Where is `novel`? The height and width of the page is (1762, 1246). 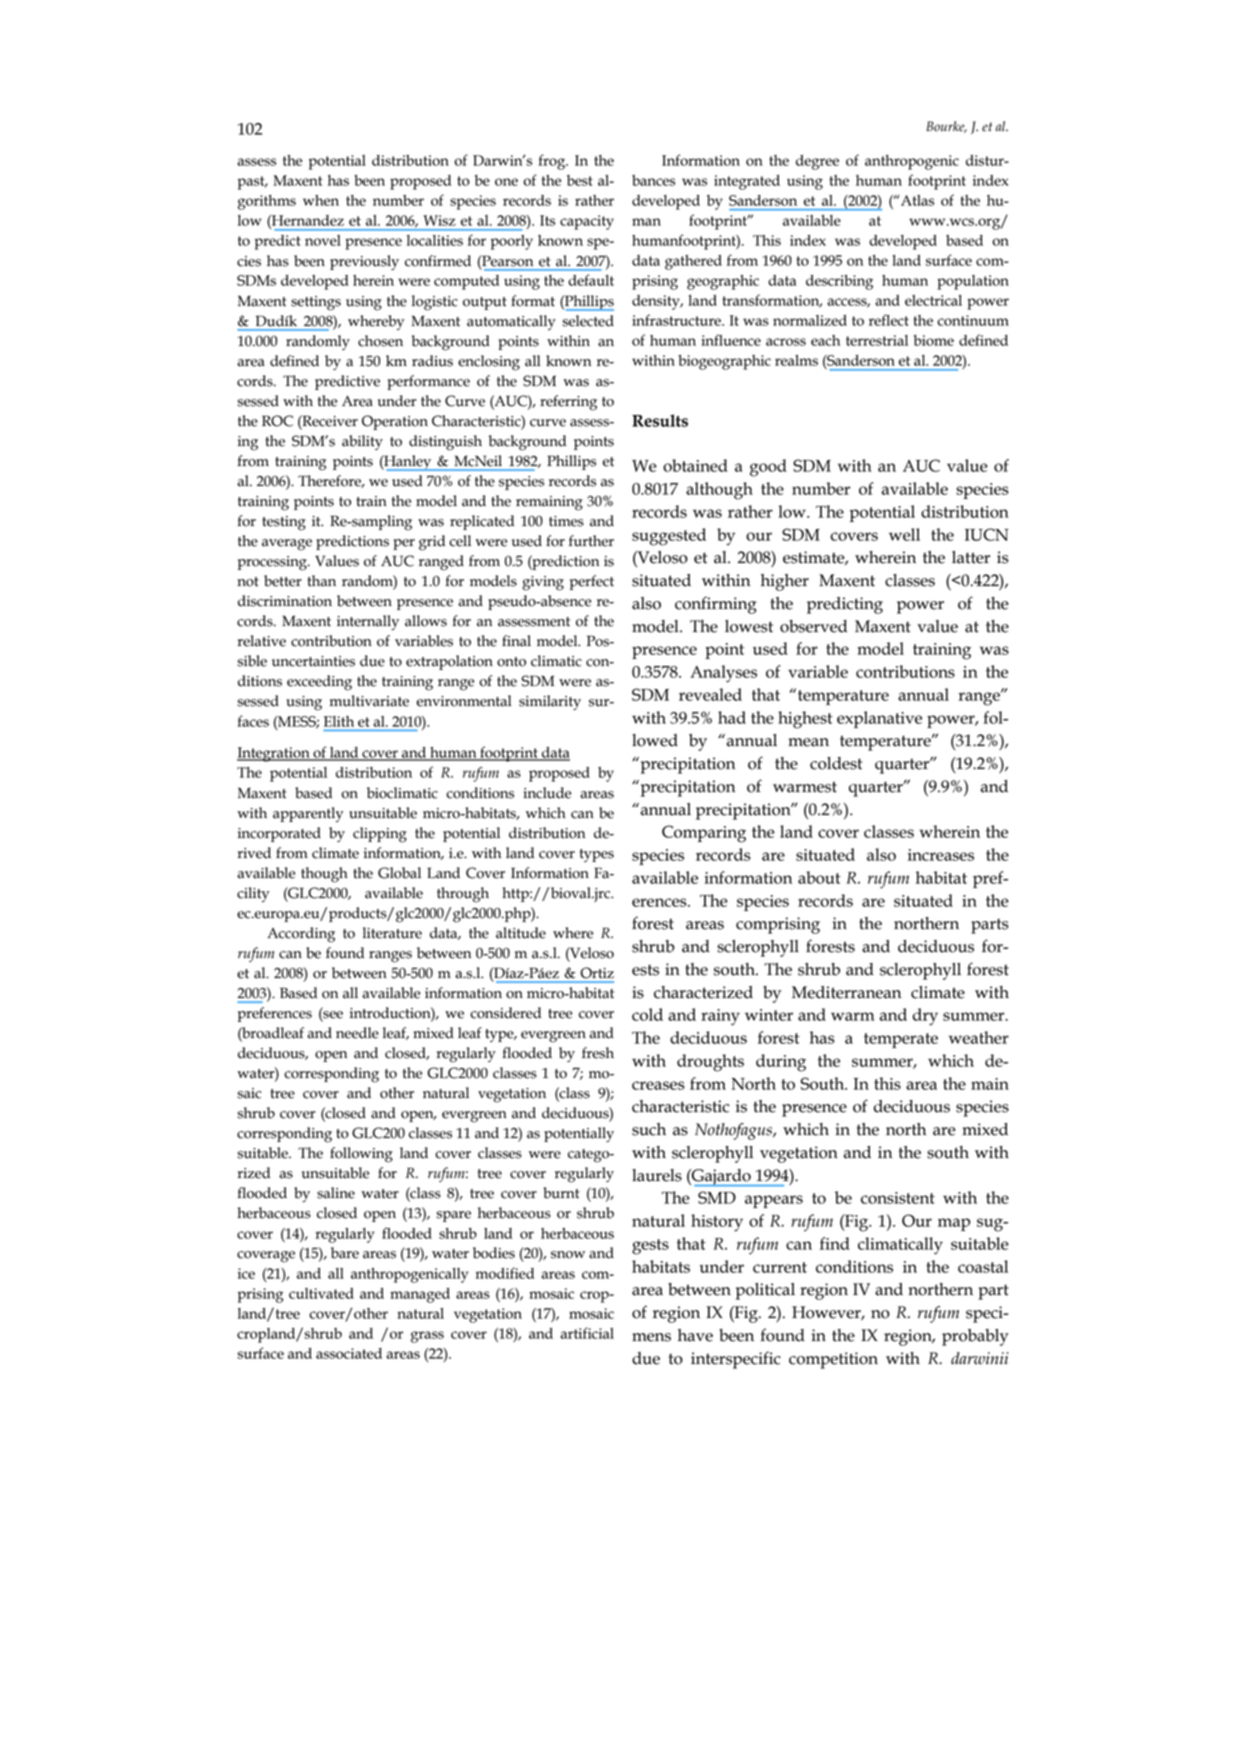
novel is located at coordinates (323, 240).
